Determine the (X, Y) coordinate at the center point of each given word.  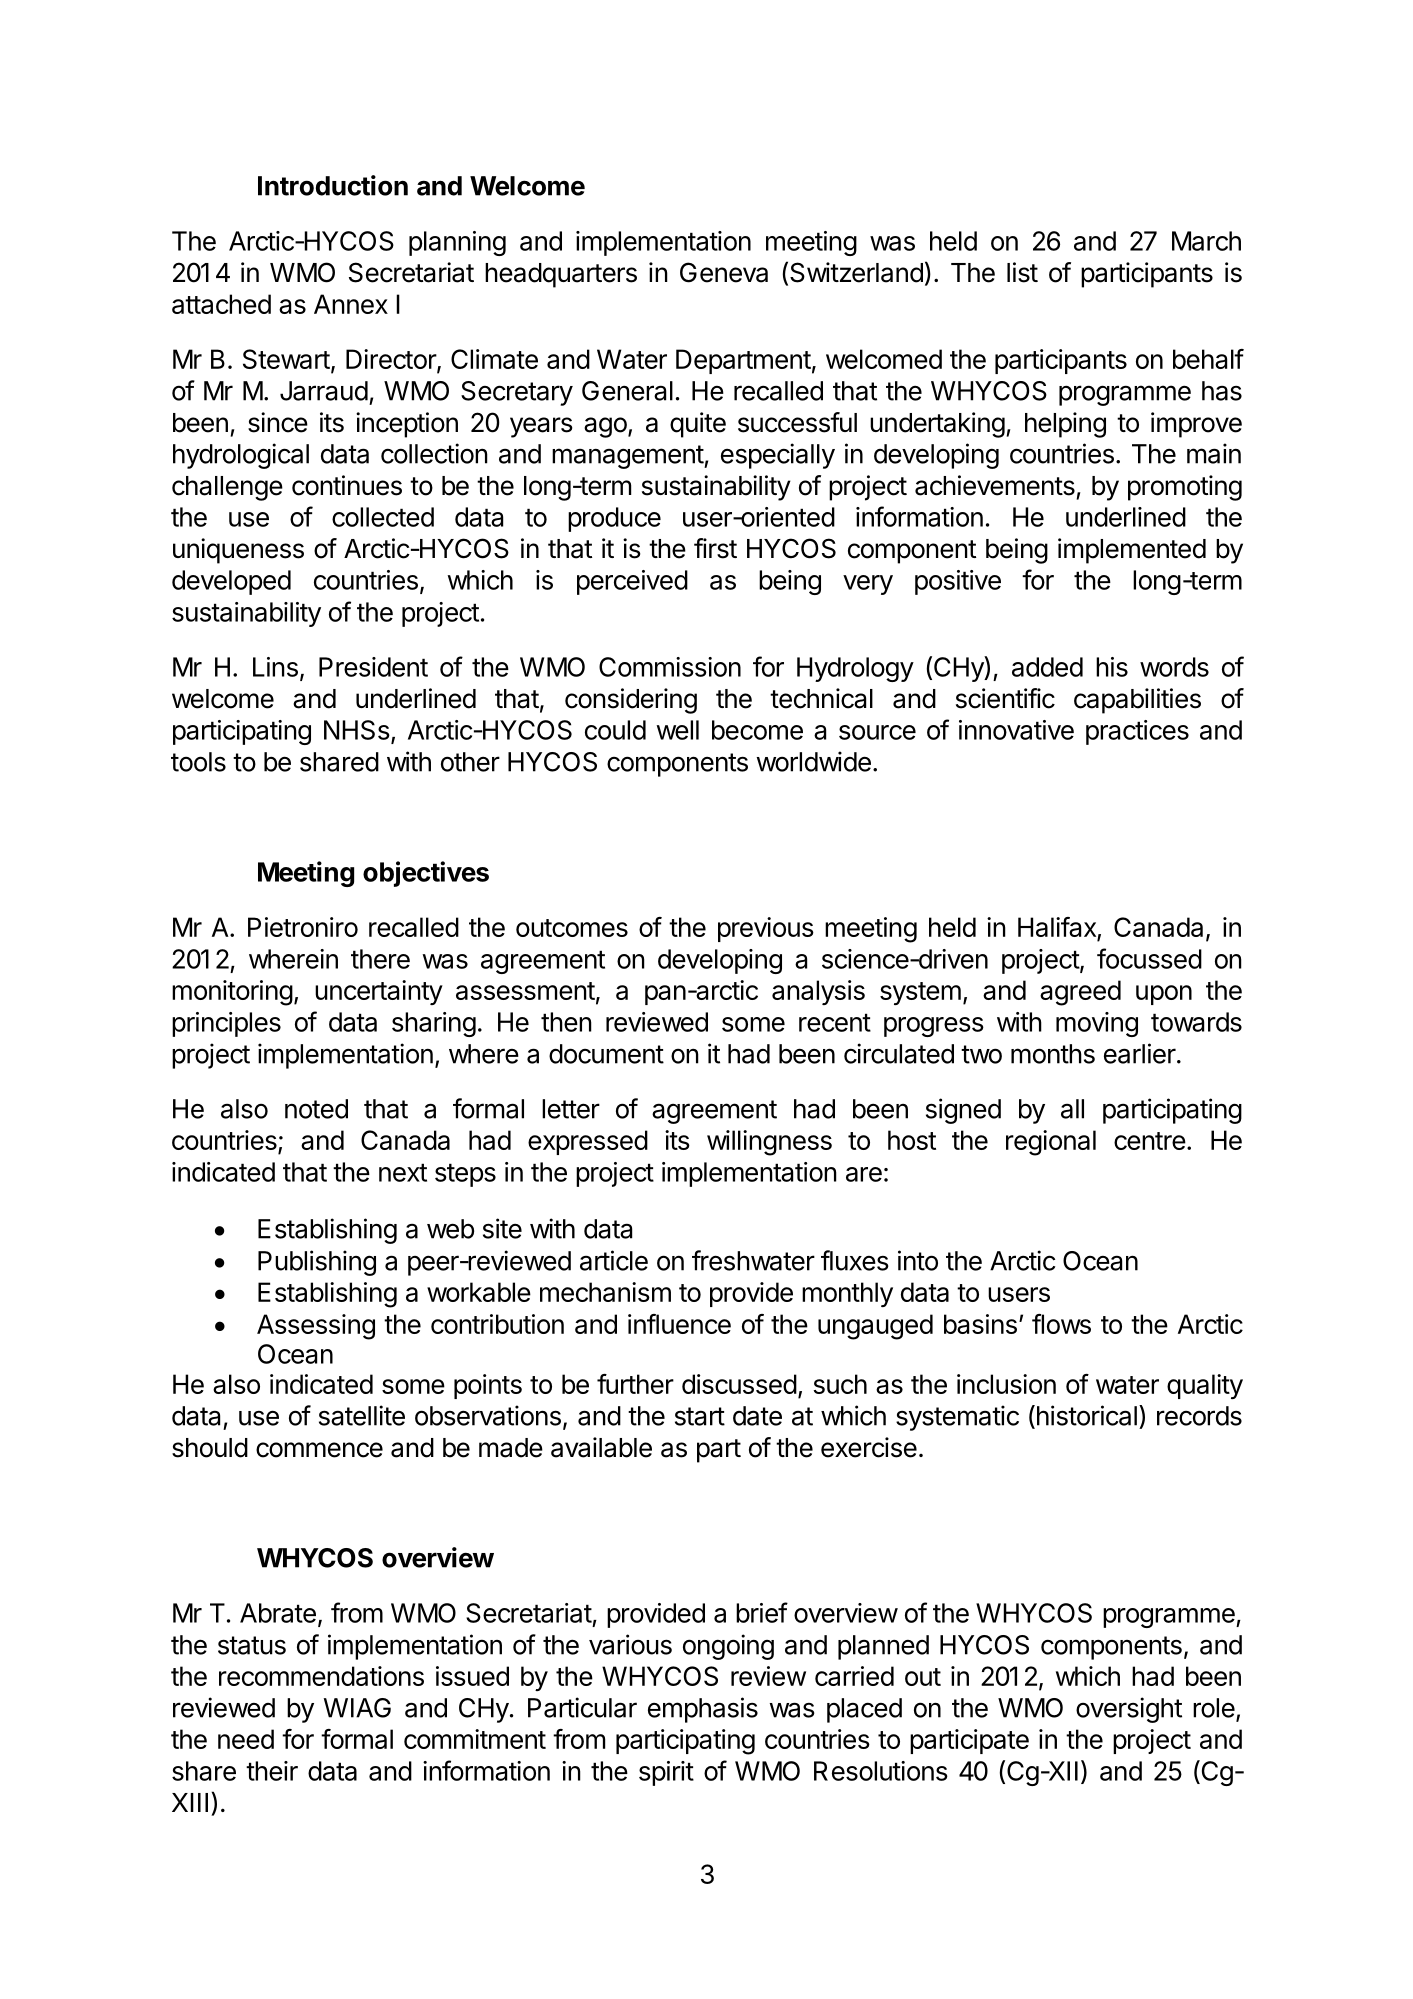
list (1022, 272)
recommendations (321, 1676)
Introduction (333, 185)
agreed (1080, 993)
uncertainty (379, 992)
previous (766, 929)
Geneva (724, 272)
